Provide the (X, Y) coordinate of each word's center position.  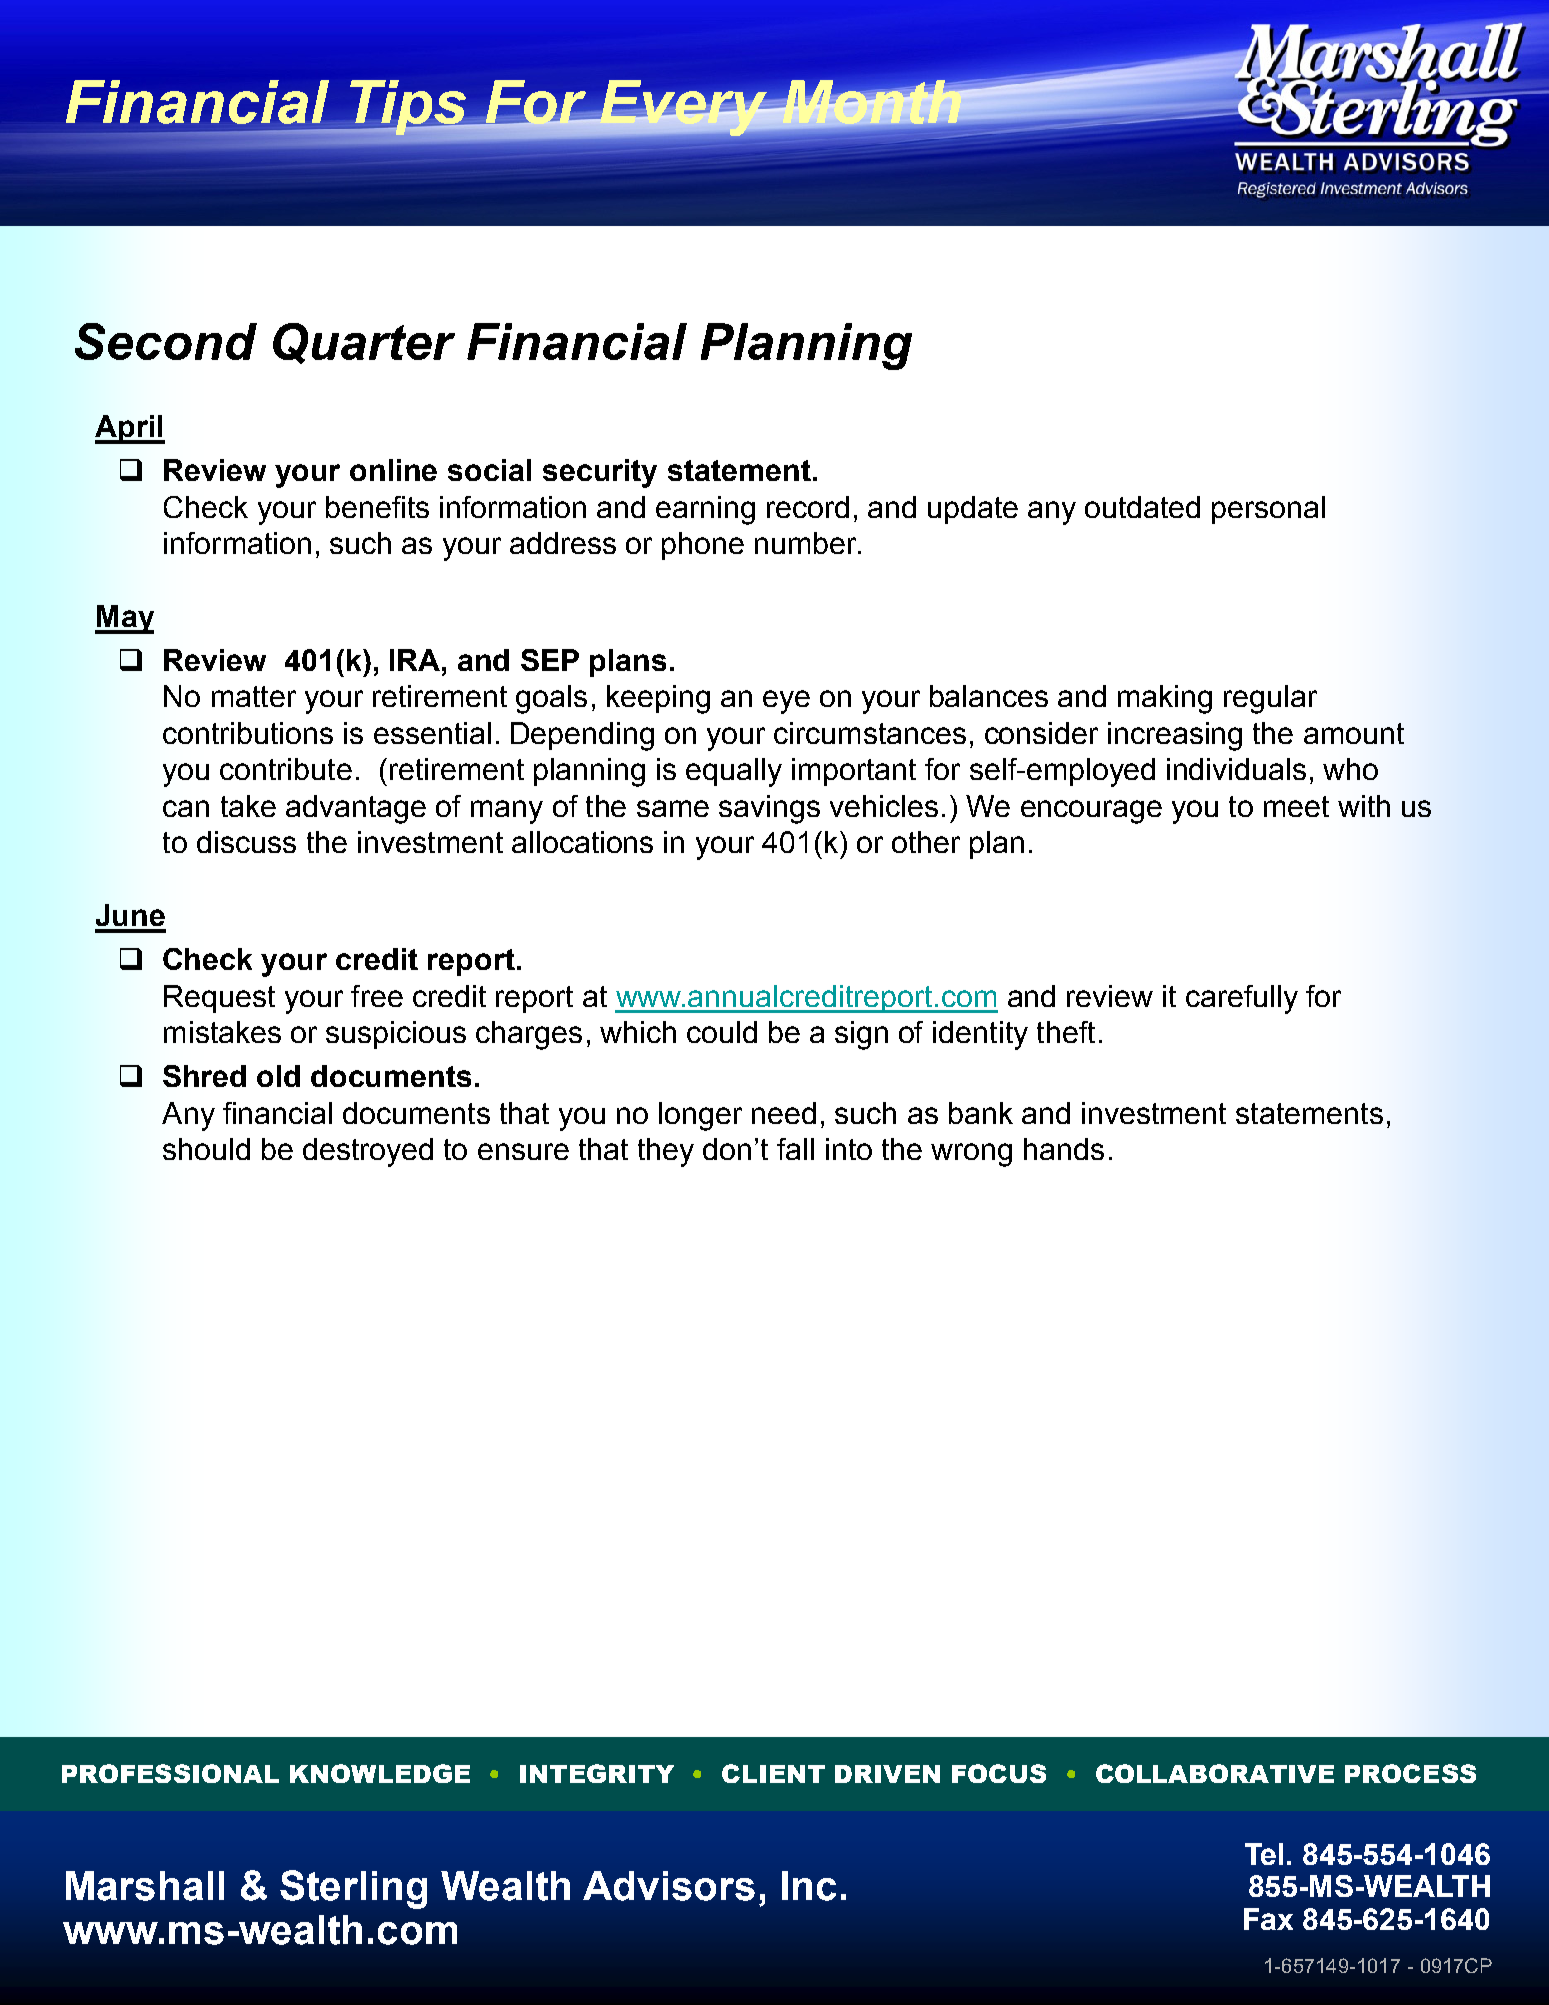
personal (1268, 510)
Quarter (364, 343)
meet (1296, 806)
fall (795, 1149)
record (808, 507)
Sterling (353, 1889)
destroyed (368, 1152)
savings (769, 809)
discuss (246, 842)
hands (1064, 1149)
